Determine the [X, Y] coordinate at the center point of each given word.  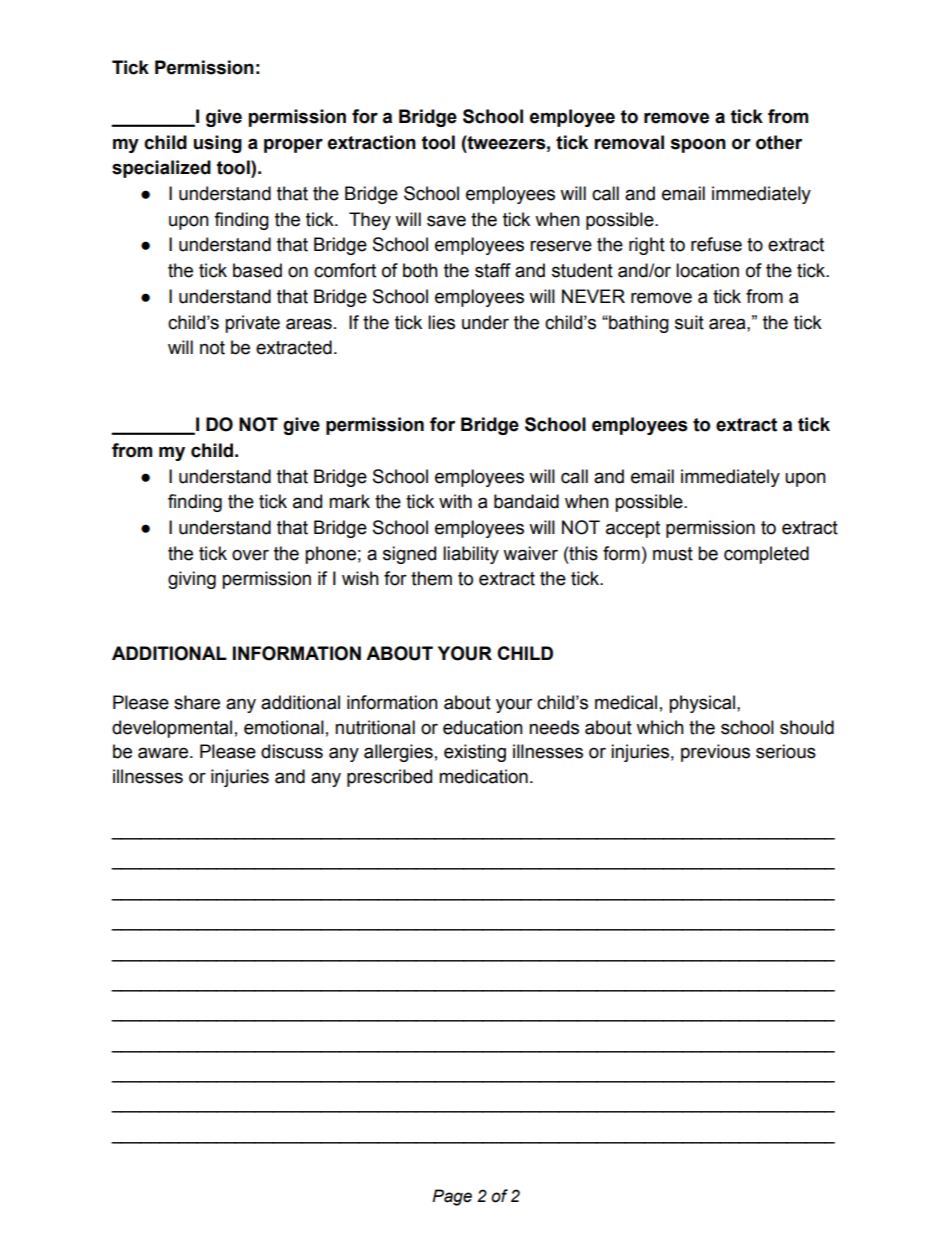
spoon [698, 145]
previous [715, 753]
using [218, 144]
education [483, 727]
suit [689, 322]
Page [452, 1197]
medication [483, 776]
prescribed [389, 778]
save [446, 221]
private [252, 324]
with [455, 501]
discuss [292, 751]
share [197, 702]
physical [702, 704]
